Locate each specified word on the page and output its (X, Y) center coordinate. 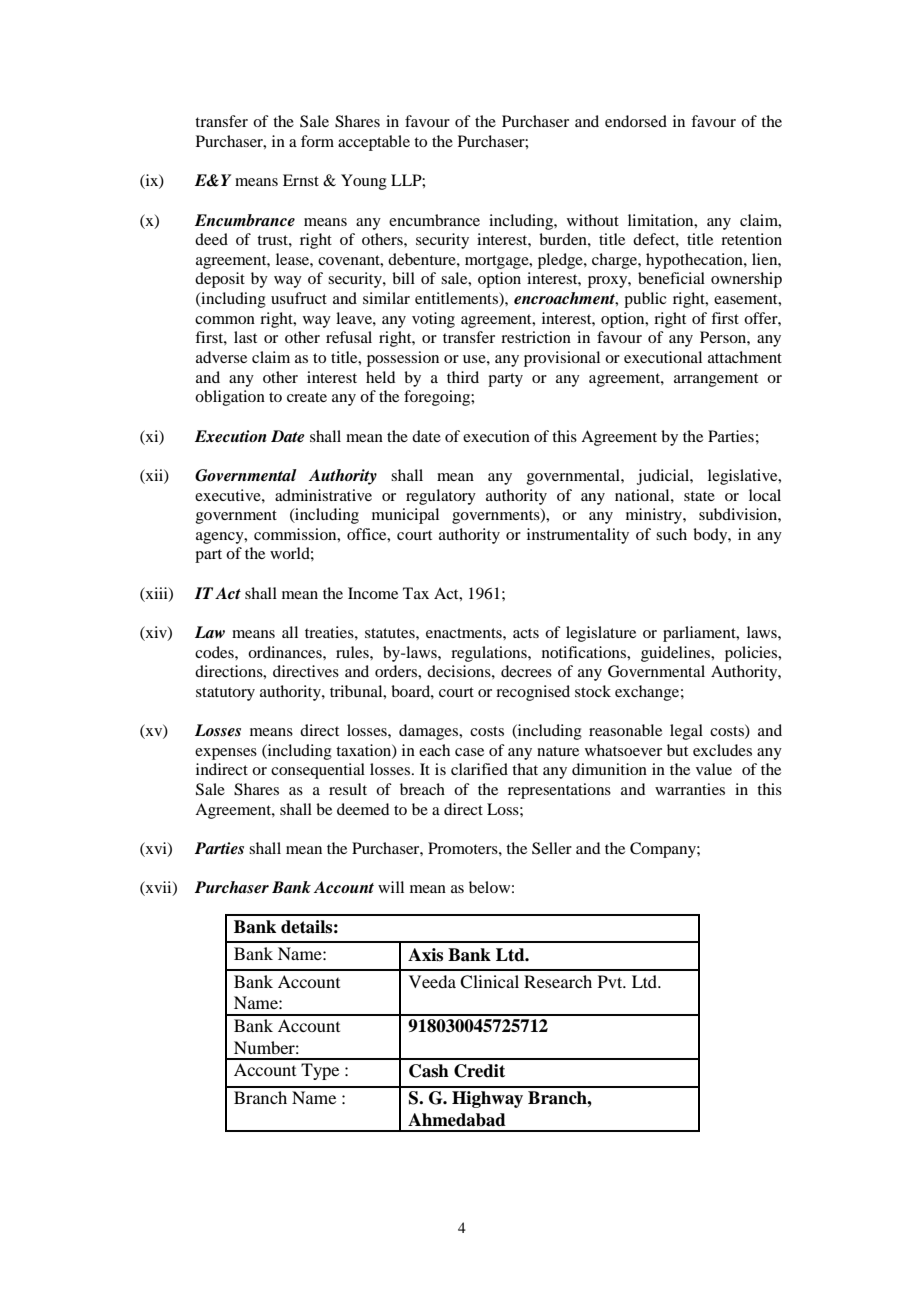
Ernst (301, 180)
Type (320, 1071)
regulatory (441, 497)
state (699, 496)
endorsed (636, 121)
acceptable (374, 143)
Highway (487, 1099)
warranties (690, 789)
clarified (479, 769)
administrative (323, 495)
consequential (318, 771)
